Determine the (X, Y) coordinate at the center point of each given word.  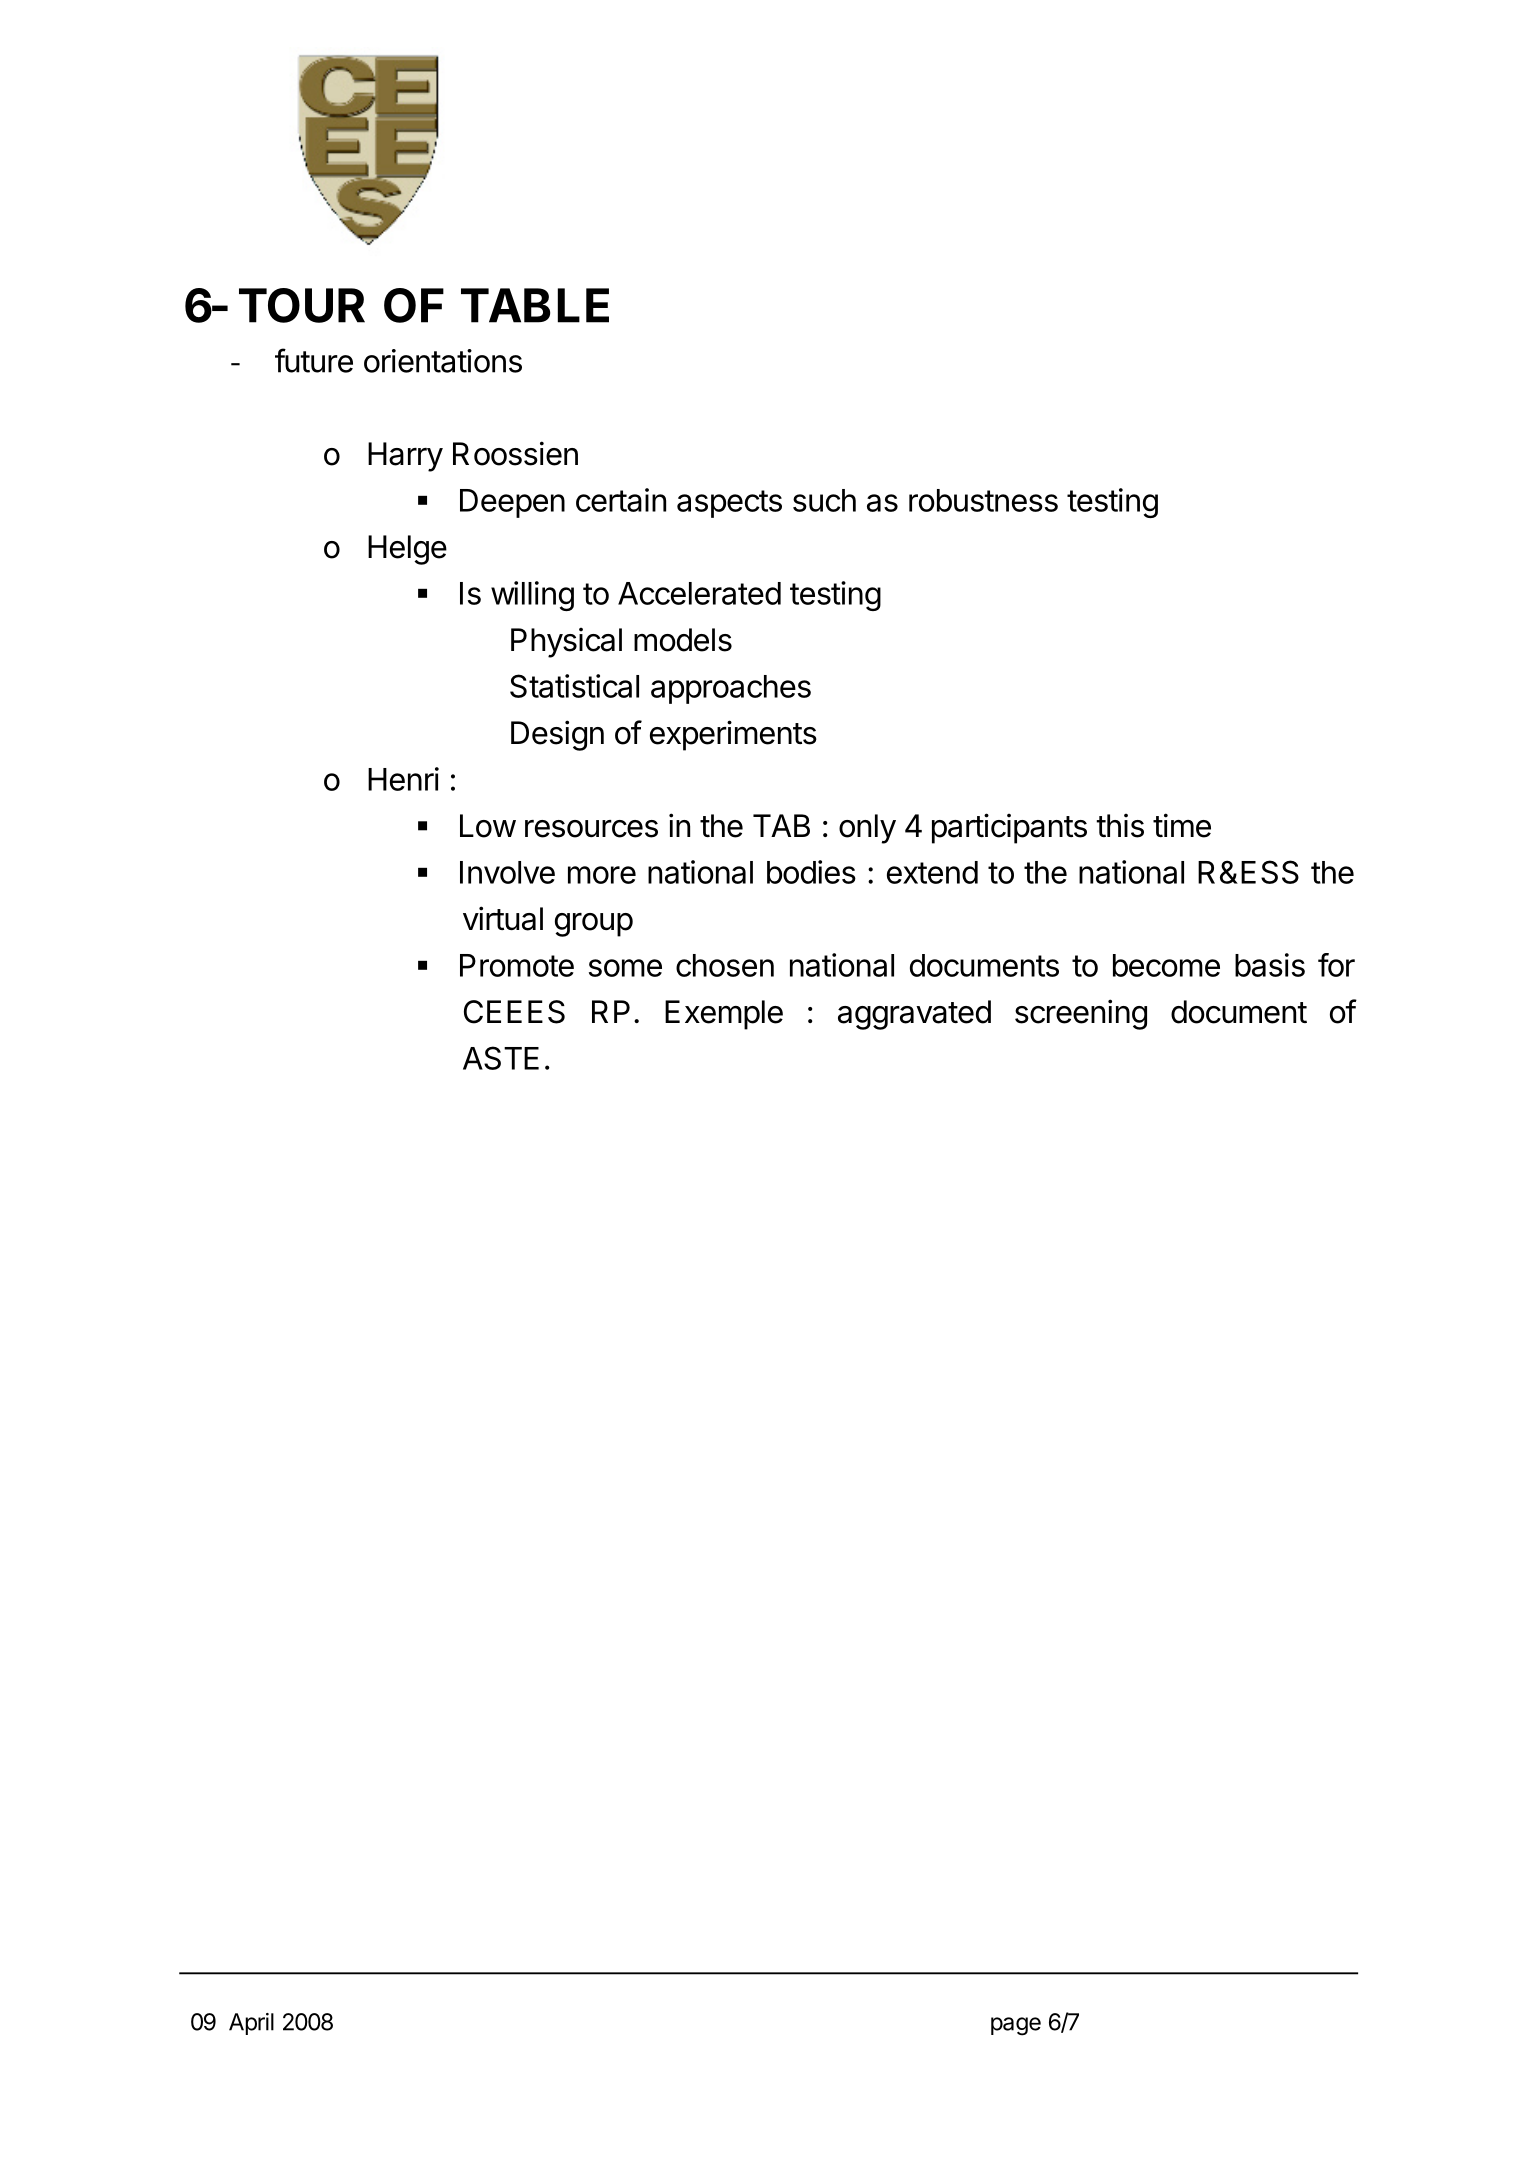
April (251, 2024)
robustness (983, 500)
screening (1081, 1014)
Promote (517, 965)
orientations (443, 361)
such (824, 500)
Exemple (724, 1015)
